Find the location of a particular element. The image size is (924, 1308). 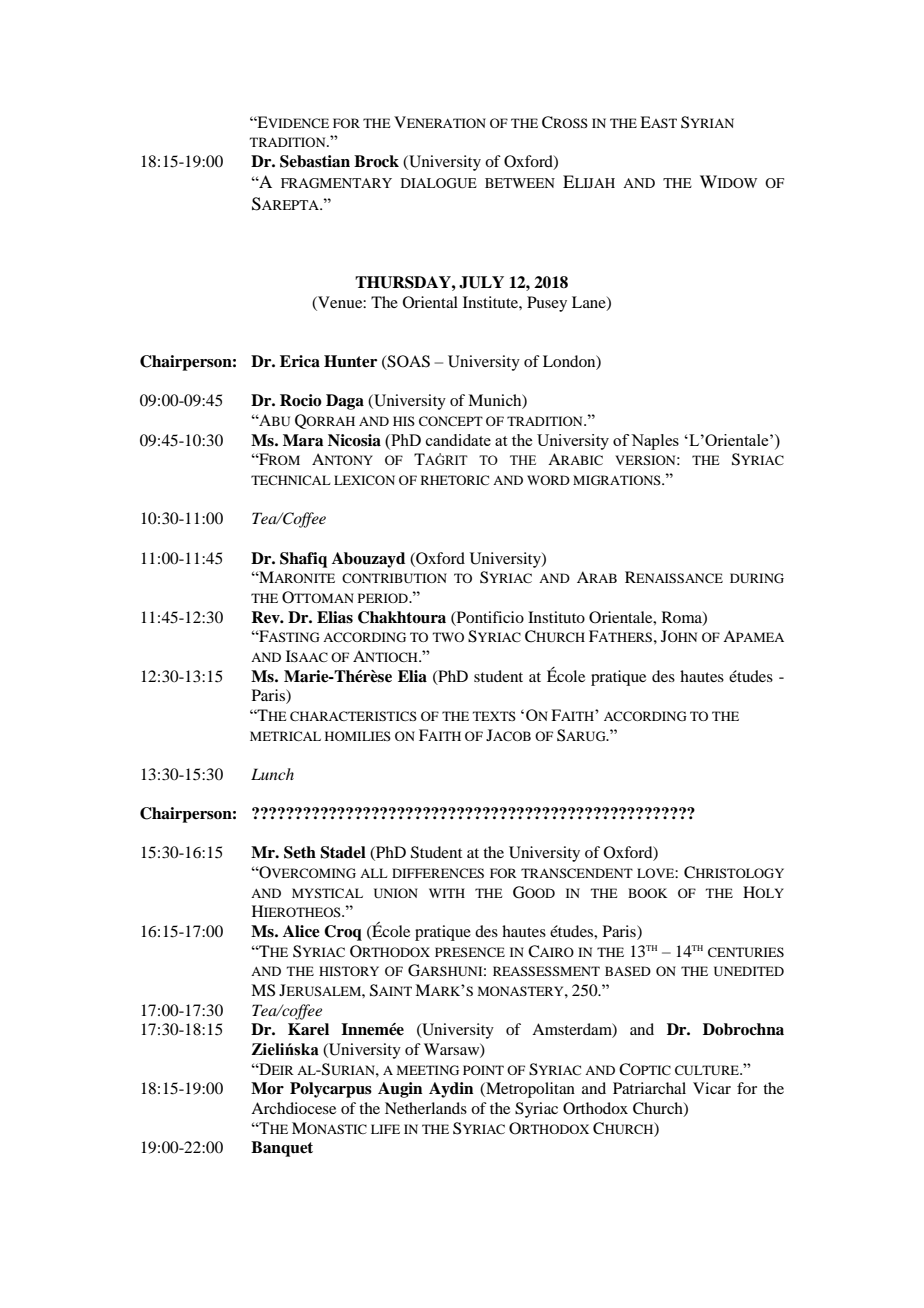

JULY is located at coordinates (481, 282).
